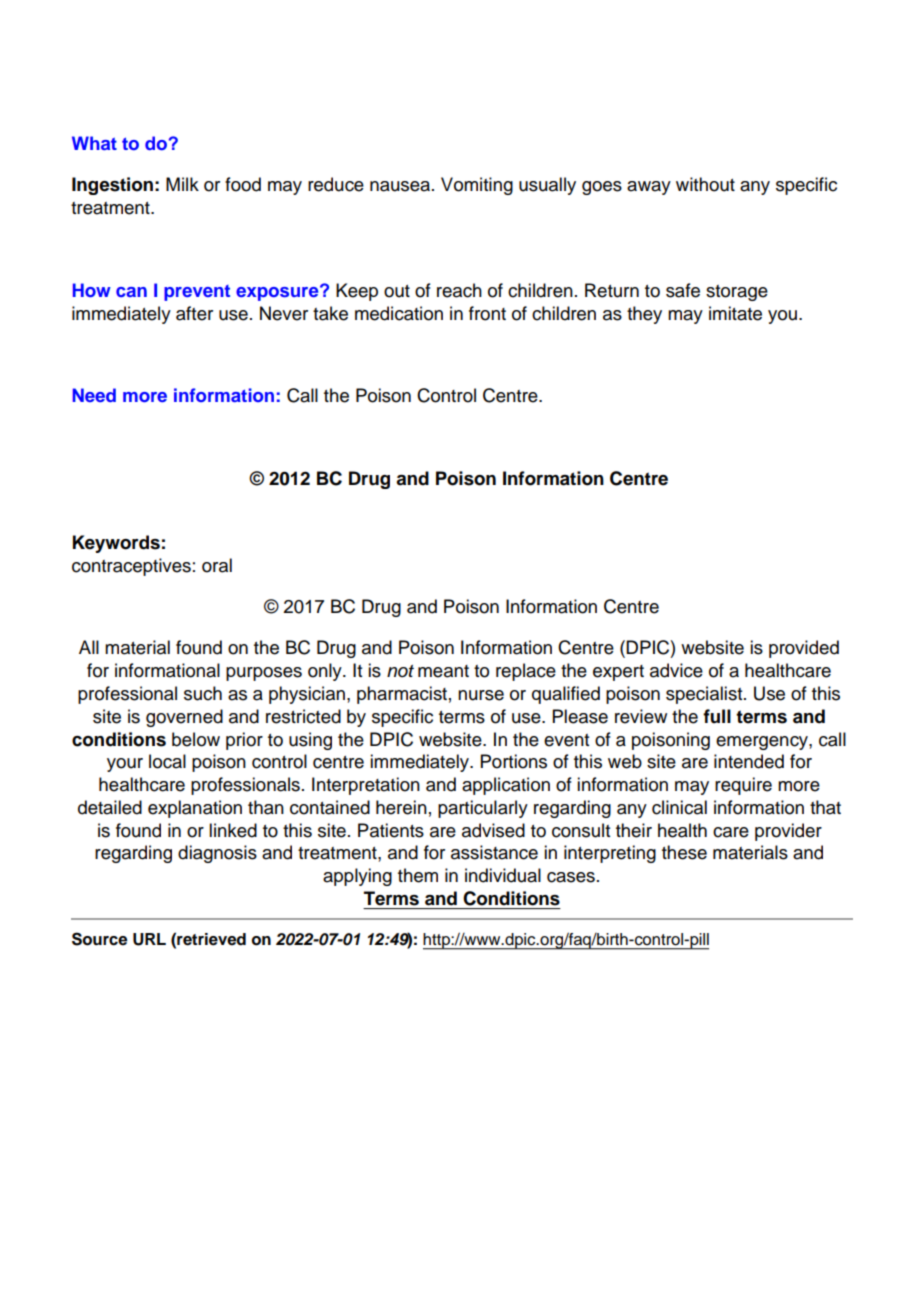 The image size is (924, 1308). I want to click on them, so click(418, 875).
